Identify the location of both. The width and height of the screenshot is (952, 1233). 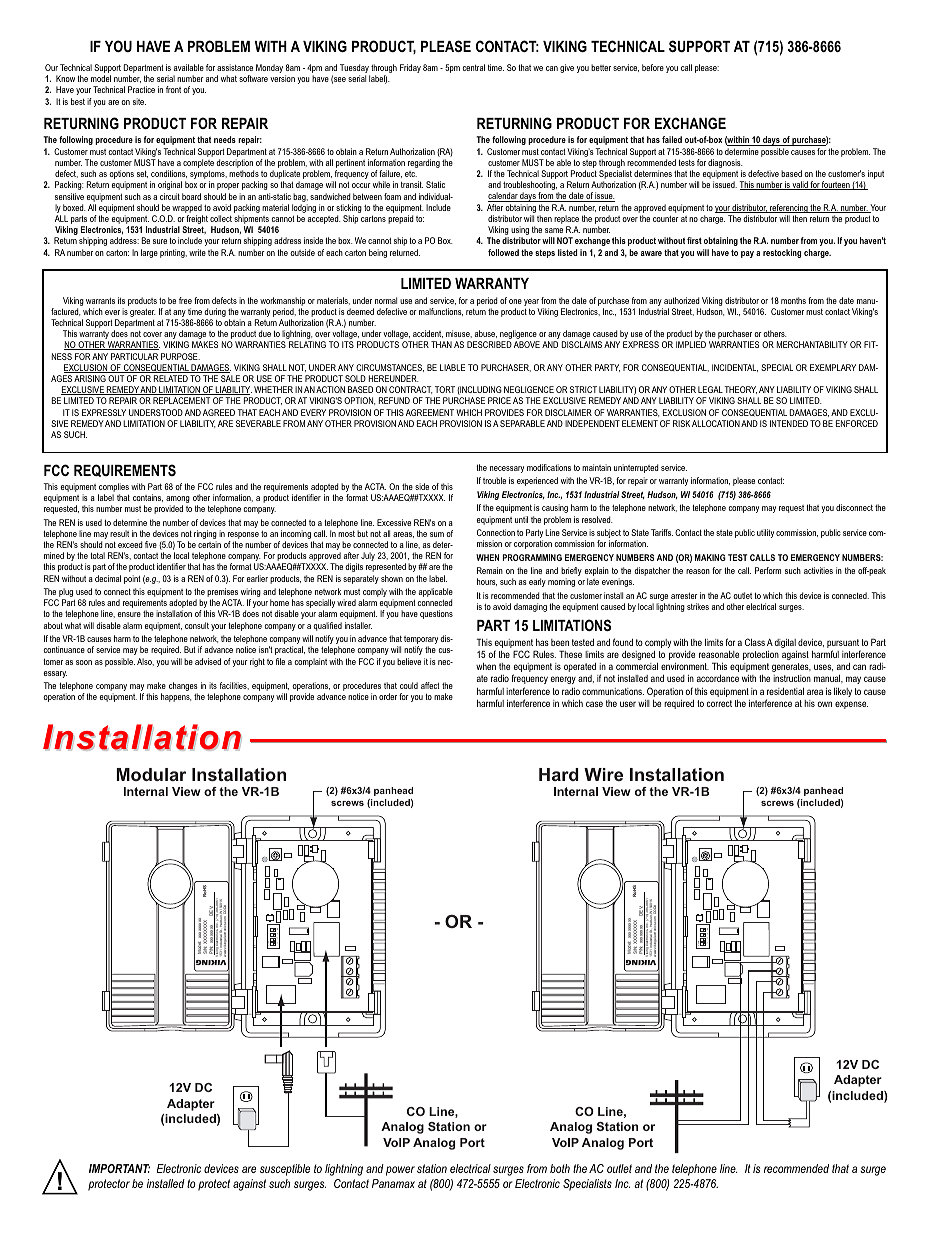
(560, 1168).
